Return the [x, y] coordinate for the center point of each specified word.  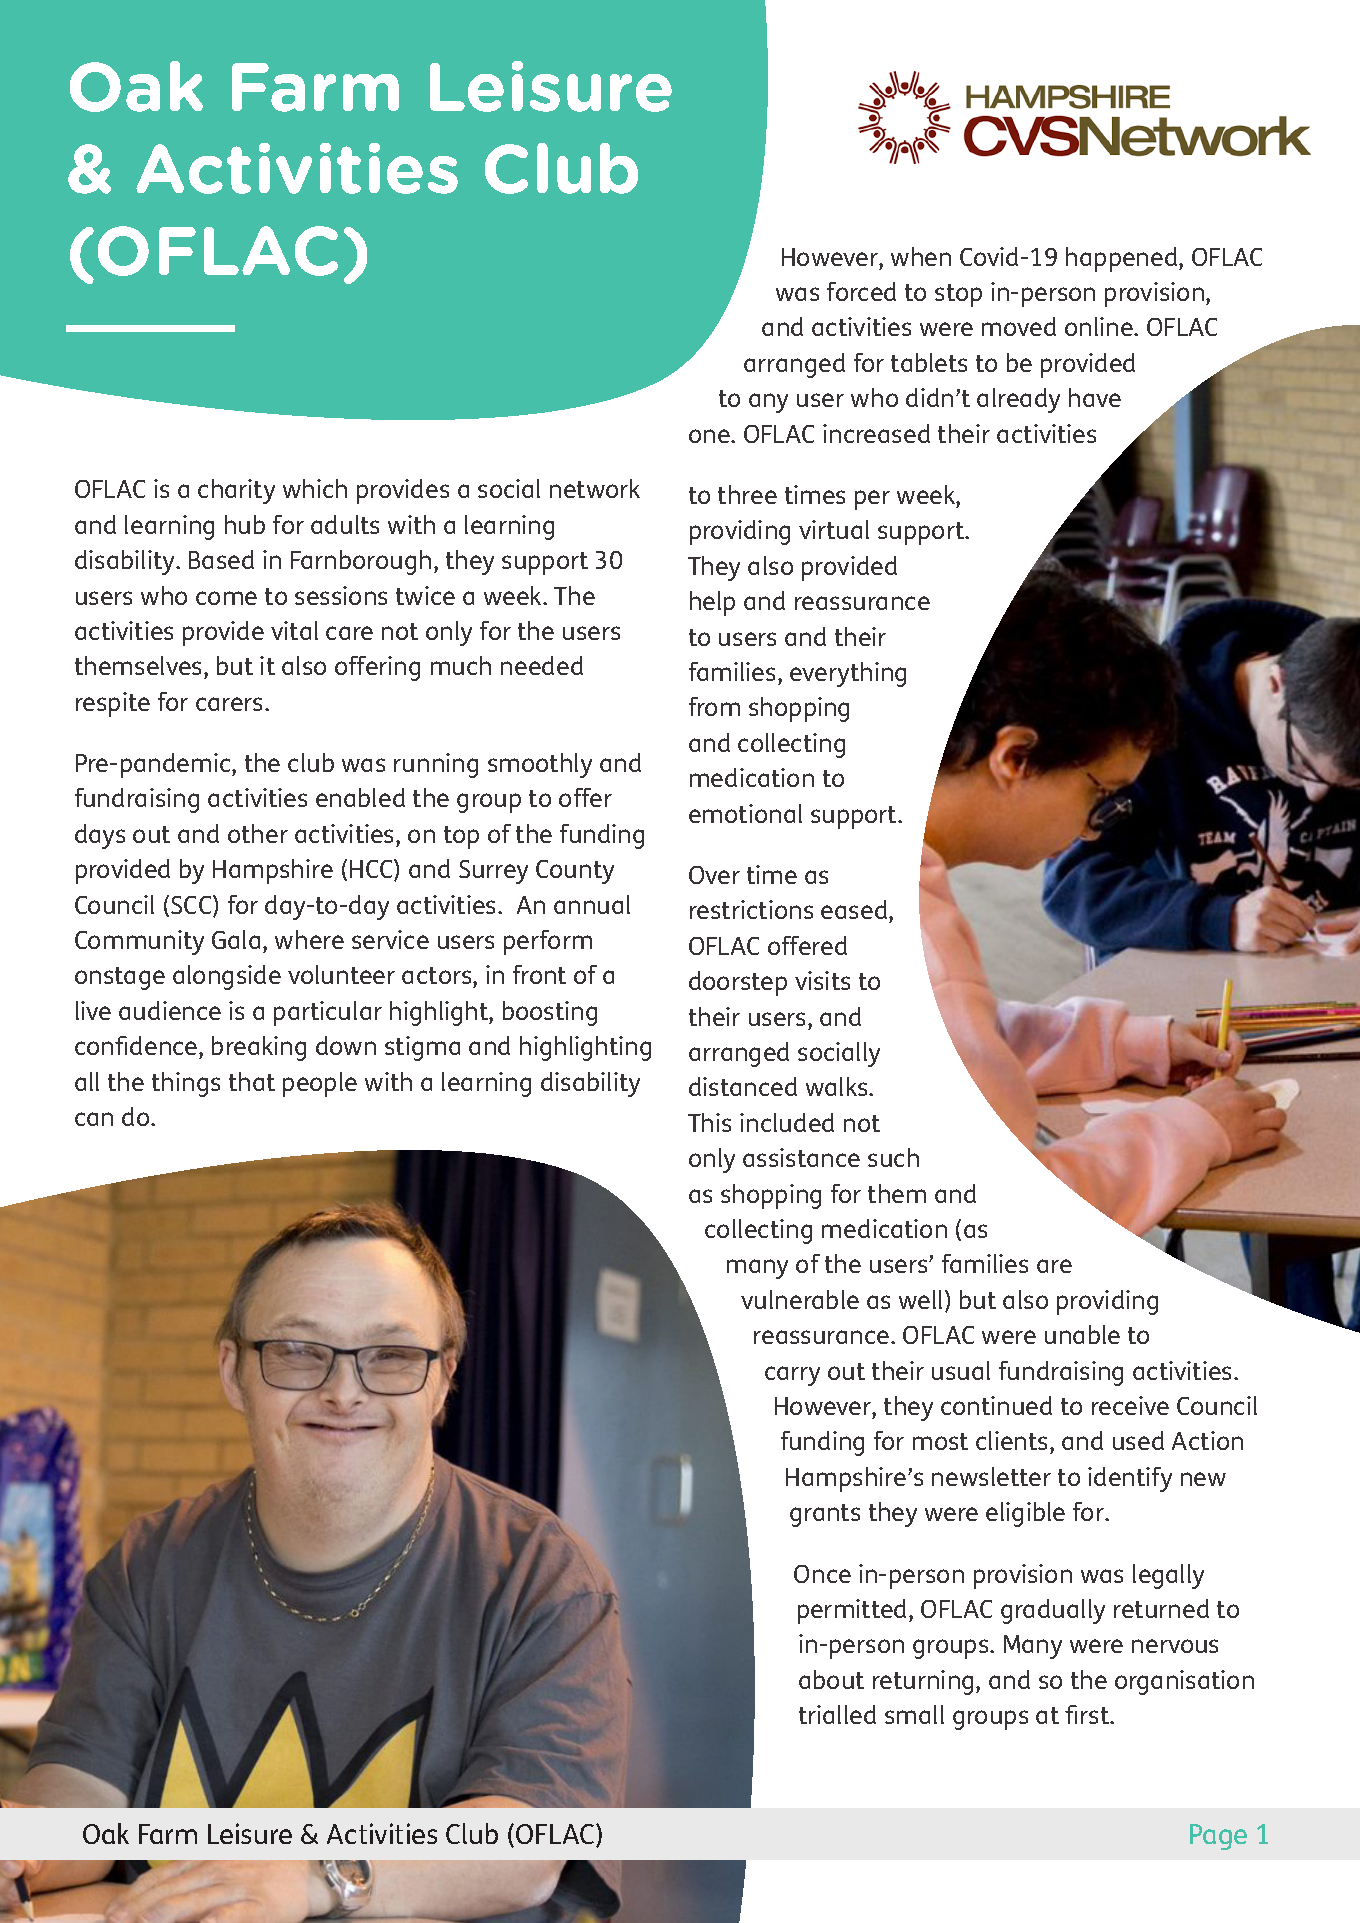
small [914, 1714]
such [893, 1157]
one [710, 436]
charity [236, 491]
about [831, 1679]
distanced [743, 1086]
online [1100, 326]
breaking [259, 1048]
